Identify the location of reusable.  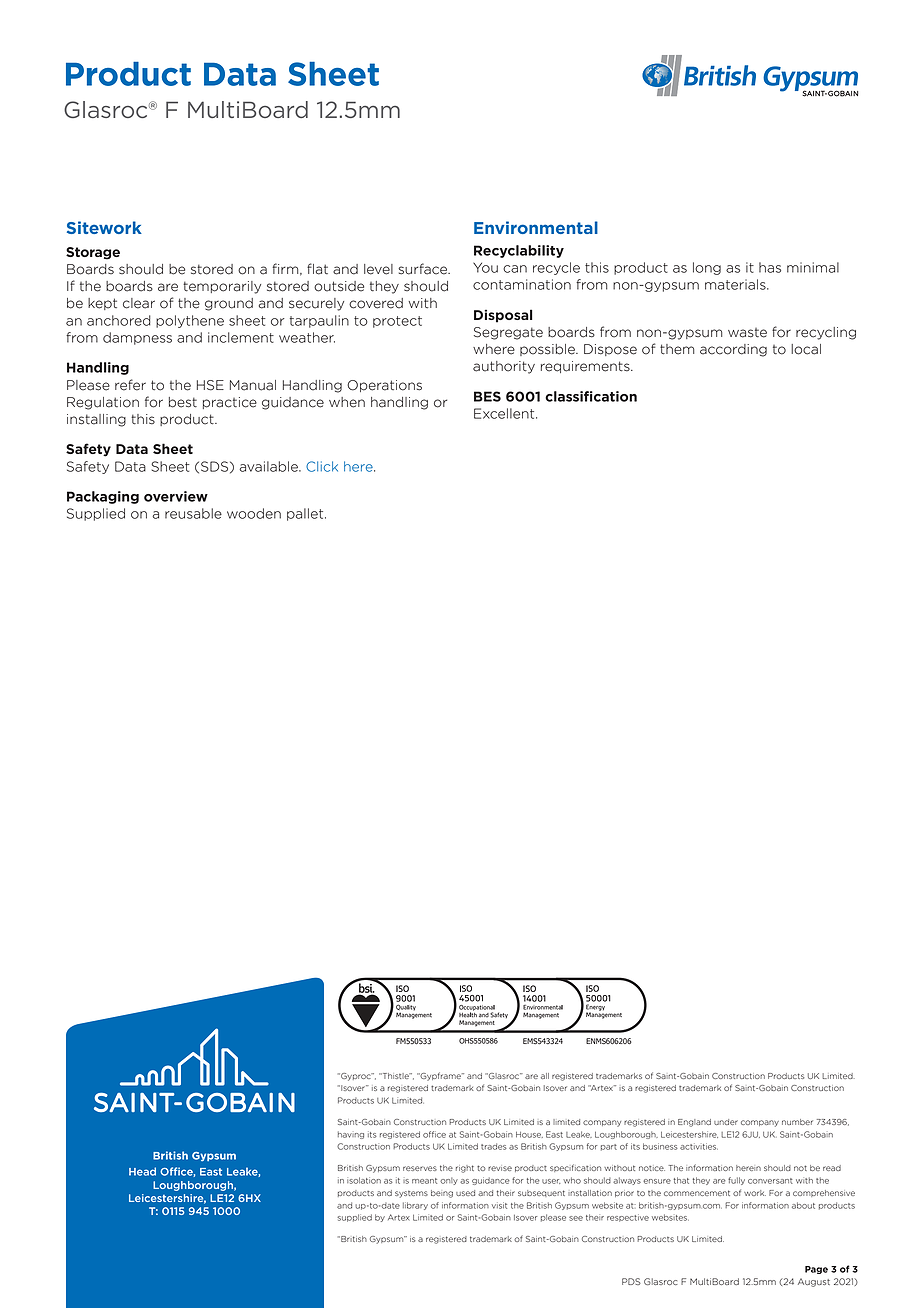
(193, 513).
